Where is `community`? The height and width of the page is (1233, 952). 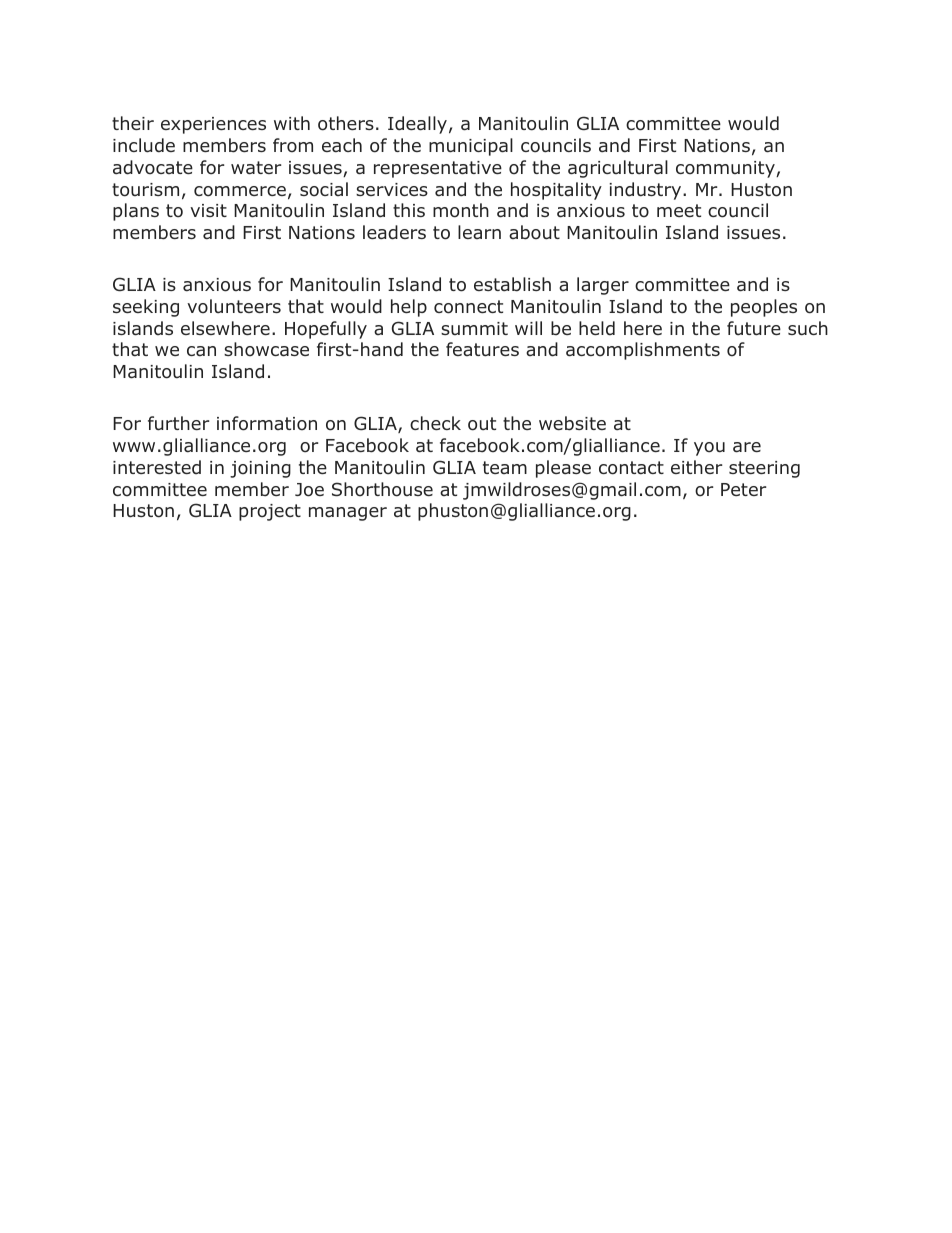
community is located at coordinates (726, 169).
